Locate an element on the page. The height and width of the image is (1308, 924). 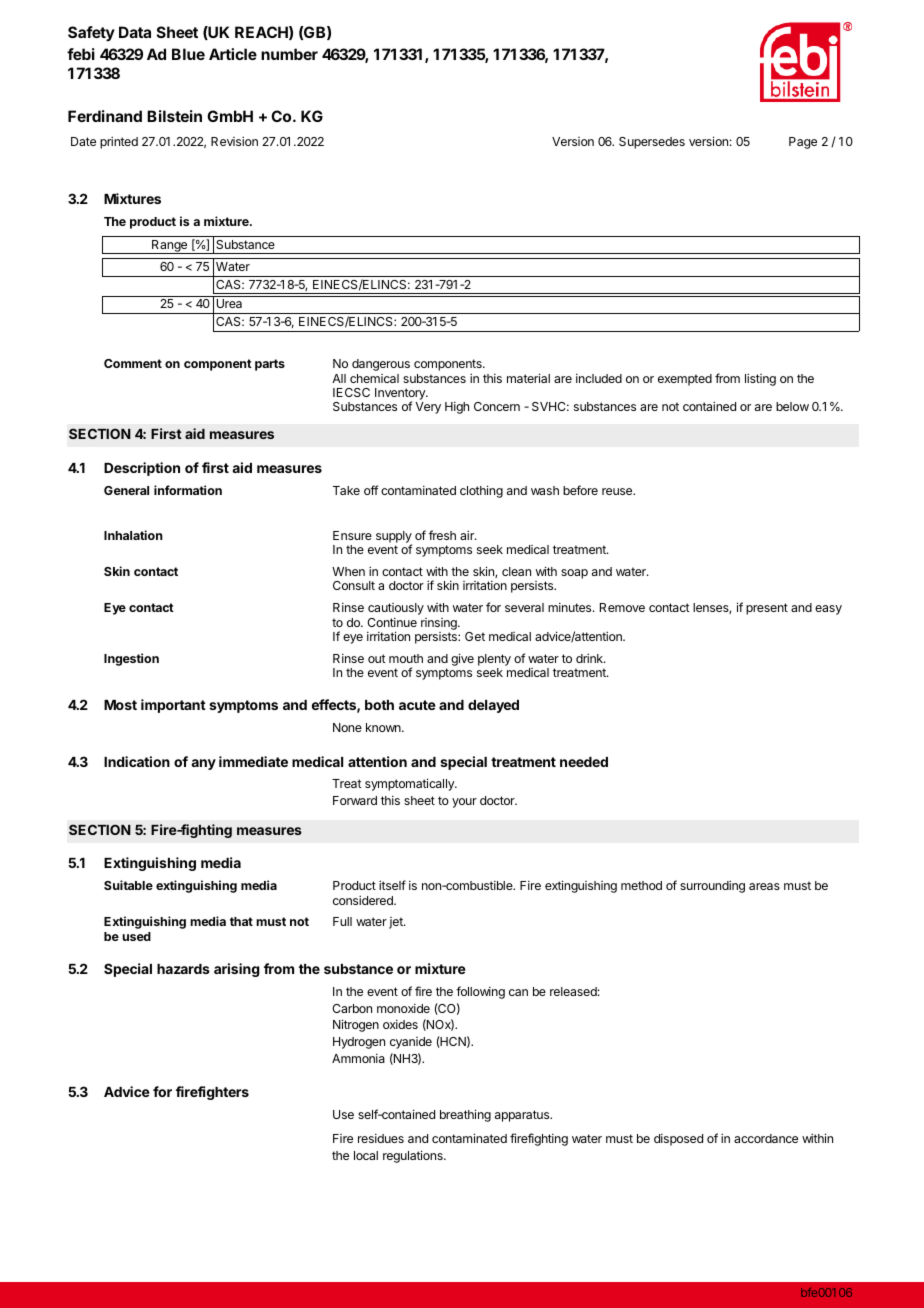
local is located at coordinates (366, 1155).
